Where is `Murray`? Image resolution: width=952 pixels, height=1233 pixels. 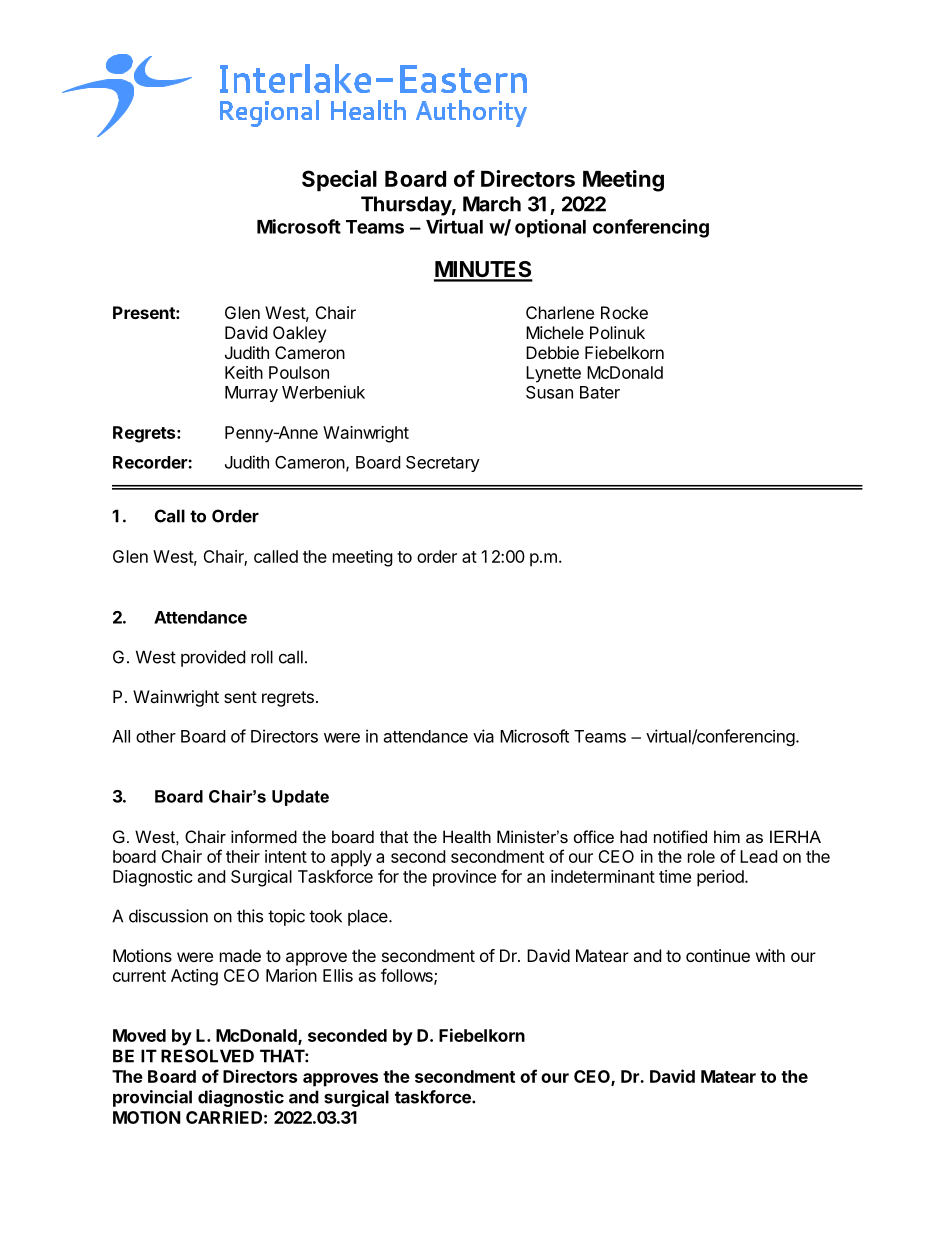 Murray is located at coordinates (251, 394).
